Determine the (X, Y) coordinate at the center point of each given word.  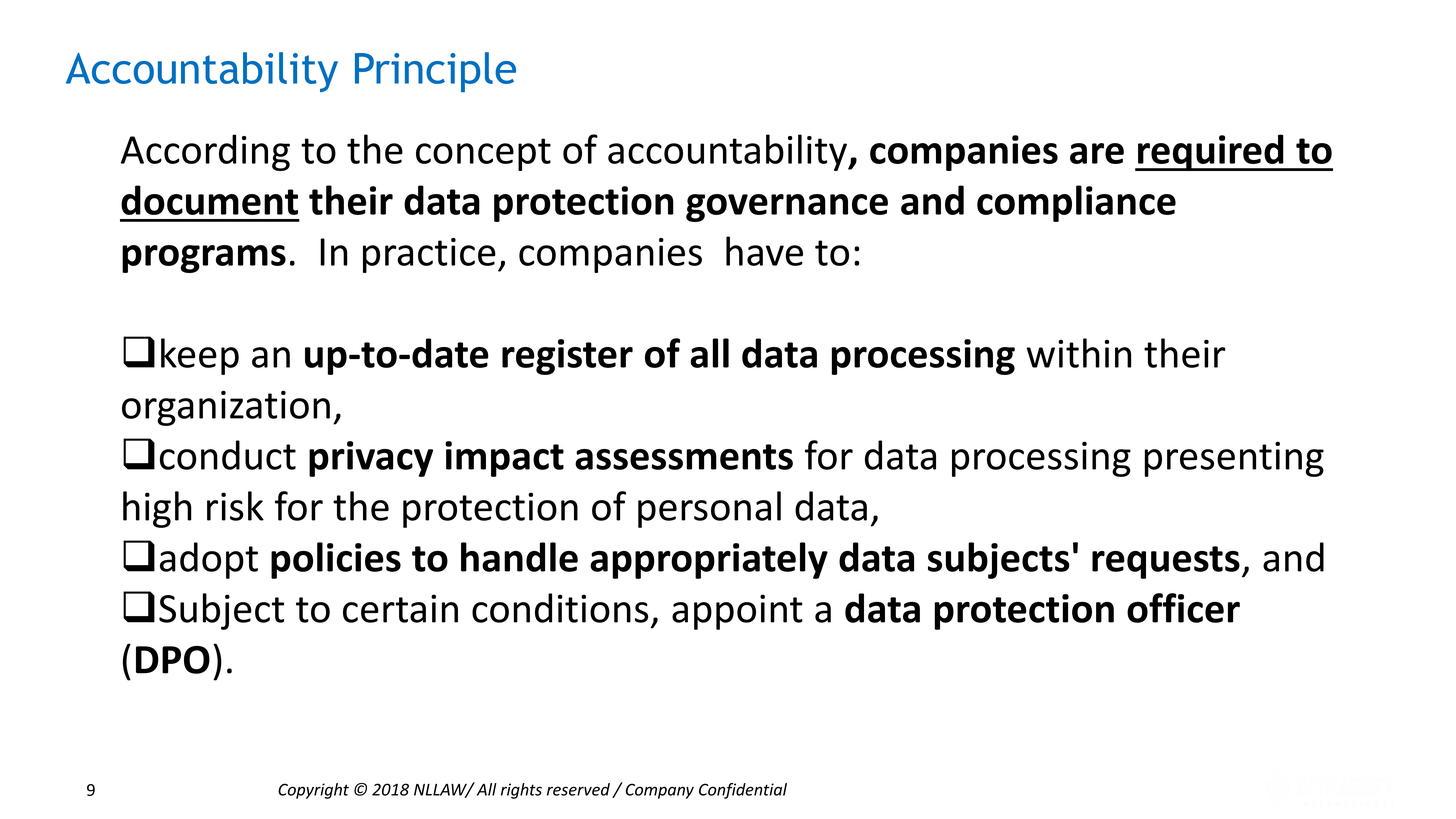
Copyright (313, 791)
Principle (435, 72)
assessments (684, 457)
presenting (1234, 459)
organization (226, 408)
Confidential (743, 791)
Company (660, 791)
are (1097, 153)
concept (483, 154)
